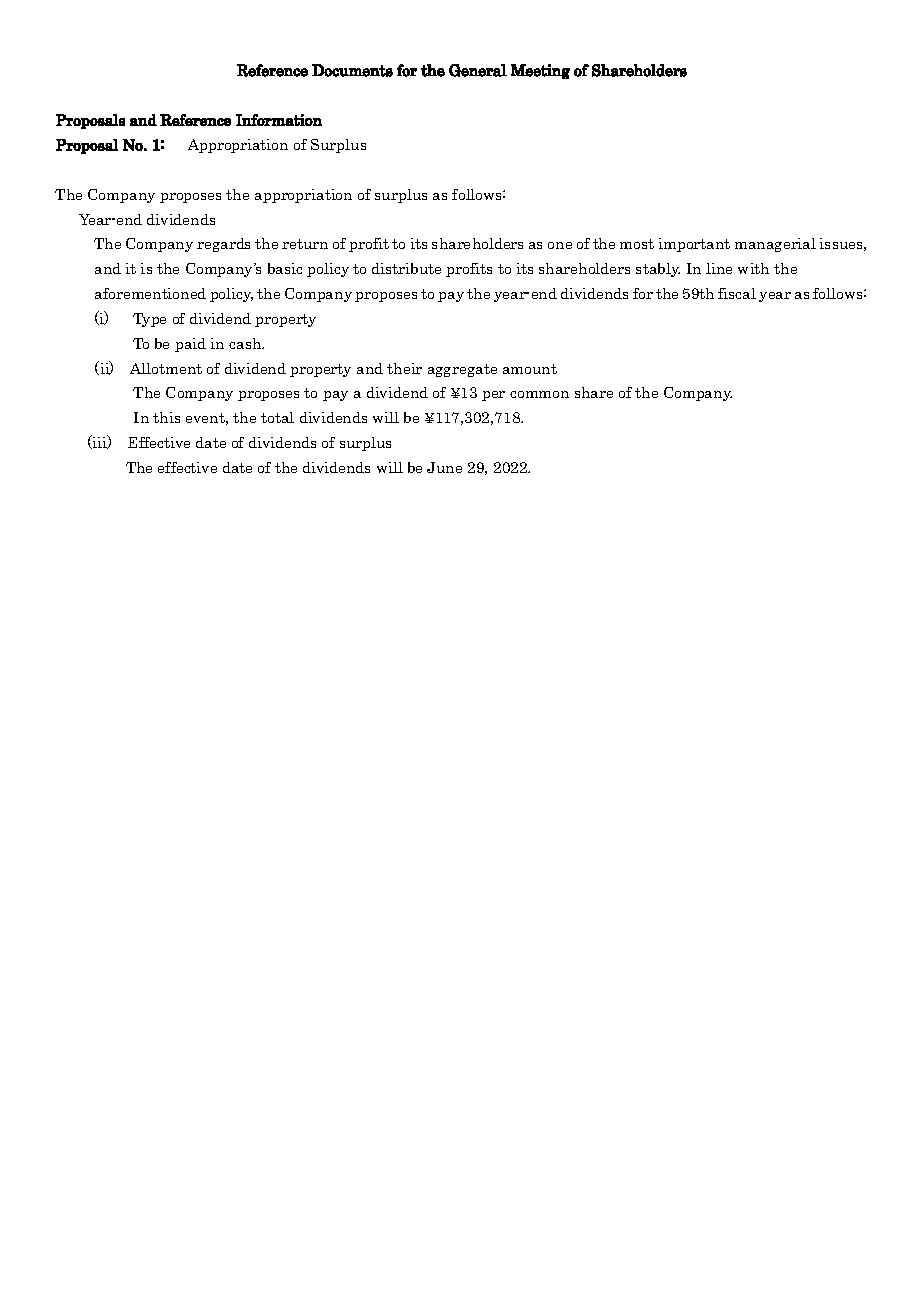  I want to click on Allotment, so click(166, 368).
